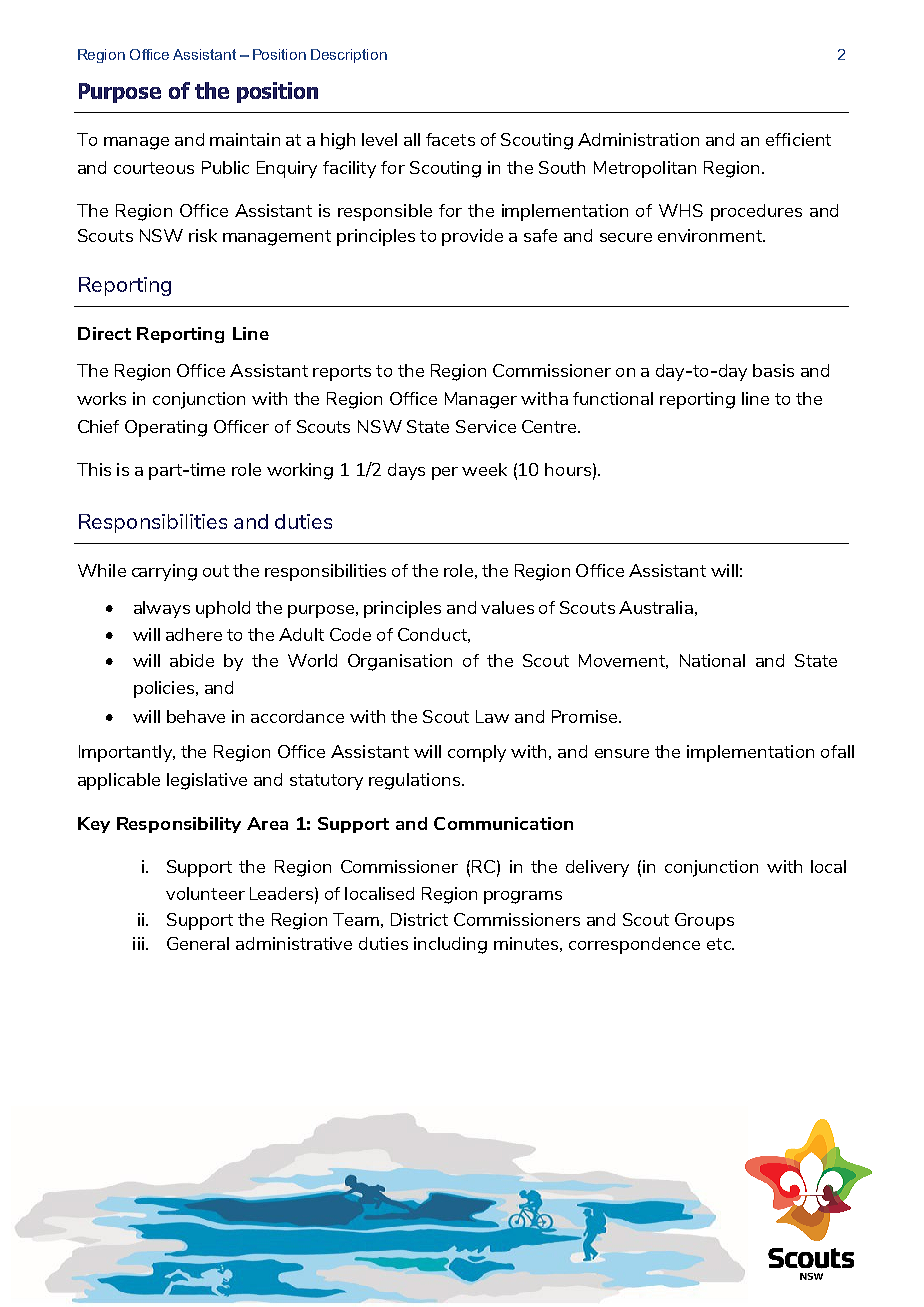 The height and width of the screenshot is (1307, 924). Describe the element at coordinates (492, 716) in the screenshot. I see `Law` at that location.
